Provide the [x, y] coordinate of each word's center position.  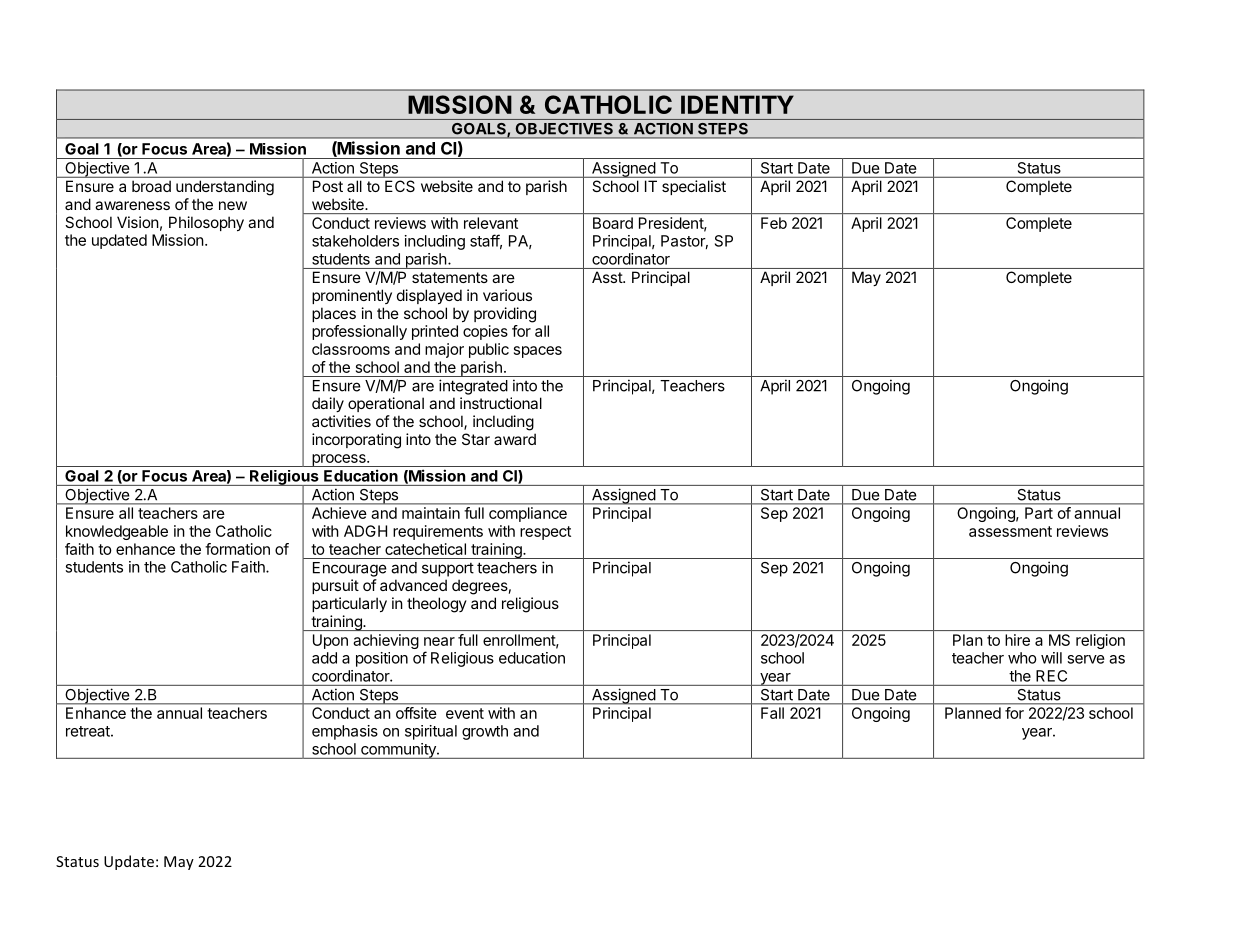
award [515, 439]
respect [545, 533]
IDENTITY [737, 104]
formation [237, 549]
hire [1017, 640]
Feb [774, 223]
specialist [694, 187]
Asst [608, 277]
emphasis [345, 732]
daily [328, 404]
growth [485, 732]
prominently [352, 296]
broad [151, 186]
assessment [1010, 531]
